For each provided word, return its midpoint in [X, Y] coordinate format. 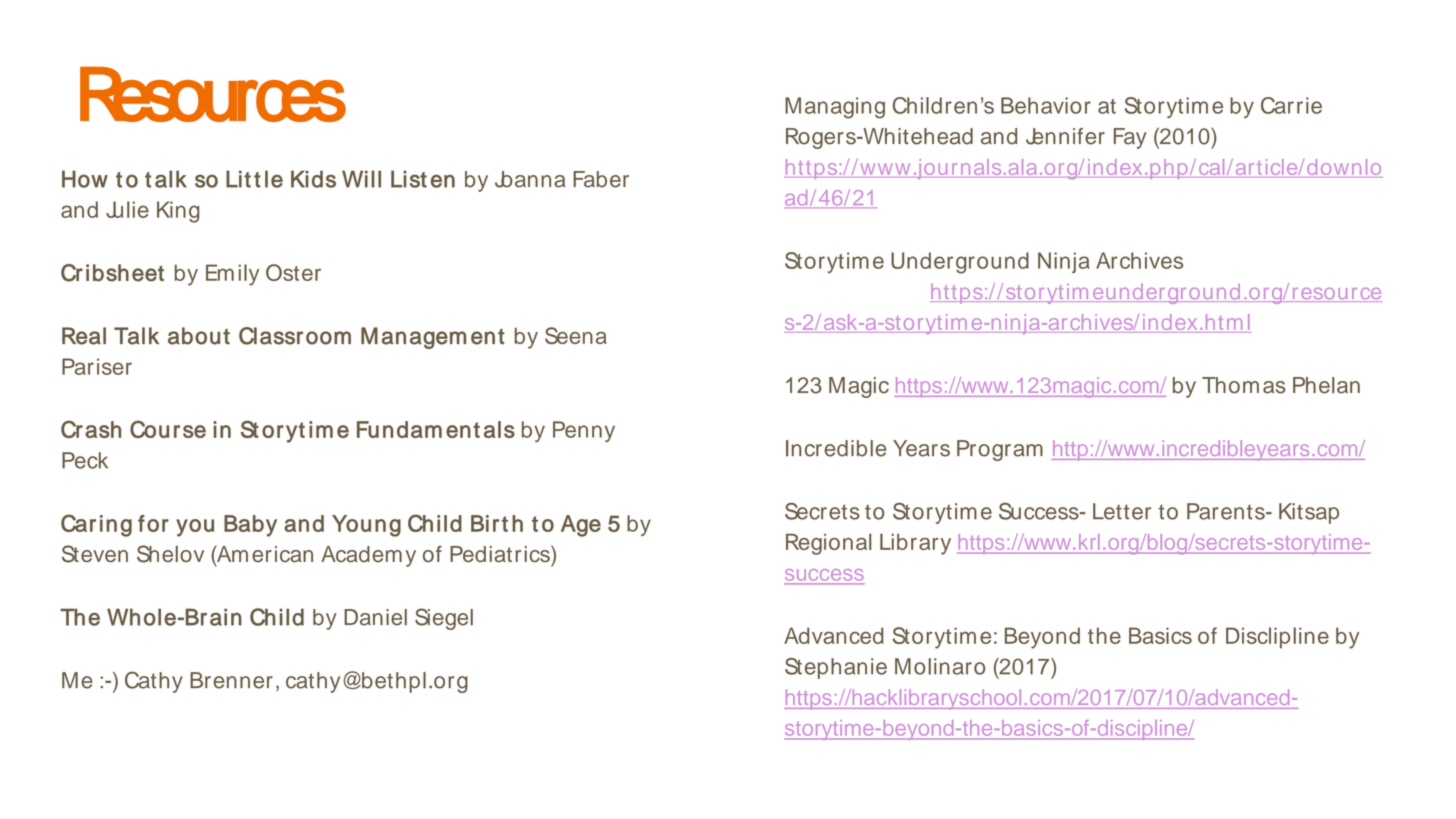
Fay [1130, 138]
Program [1000, 450]
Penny [584, 431]
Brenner [231, 680]
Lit [238, 179]
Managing [835, 108]
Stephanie [836, 668]
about [199, 336]
